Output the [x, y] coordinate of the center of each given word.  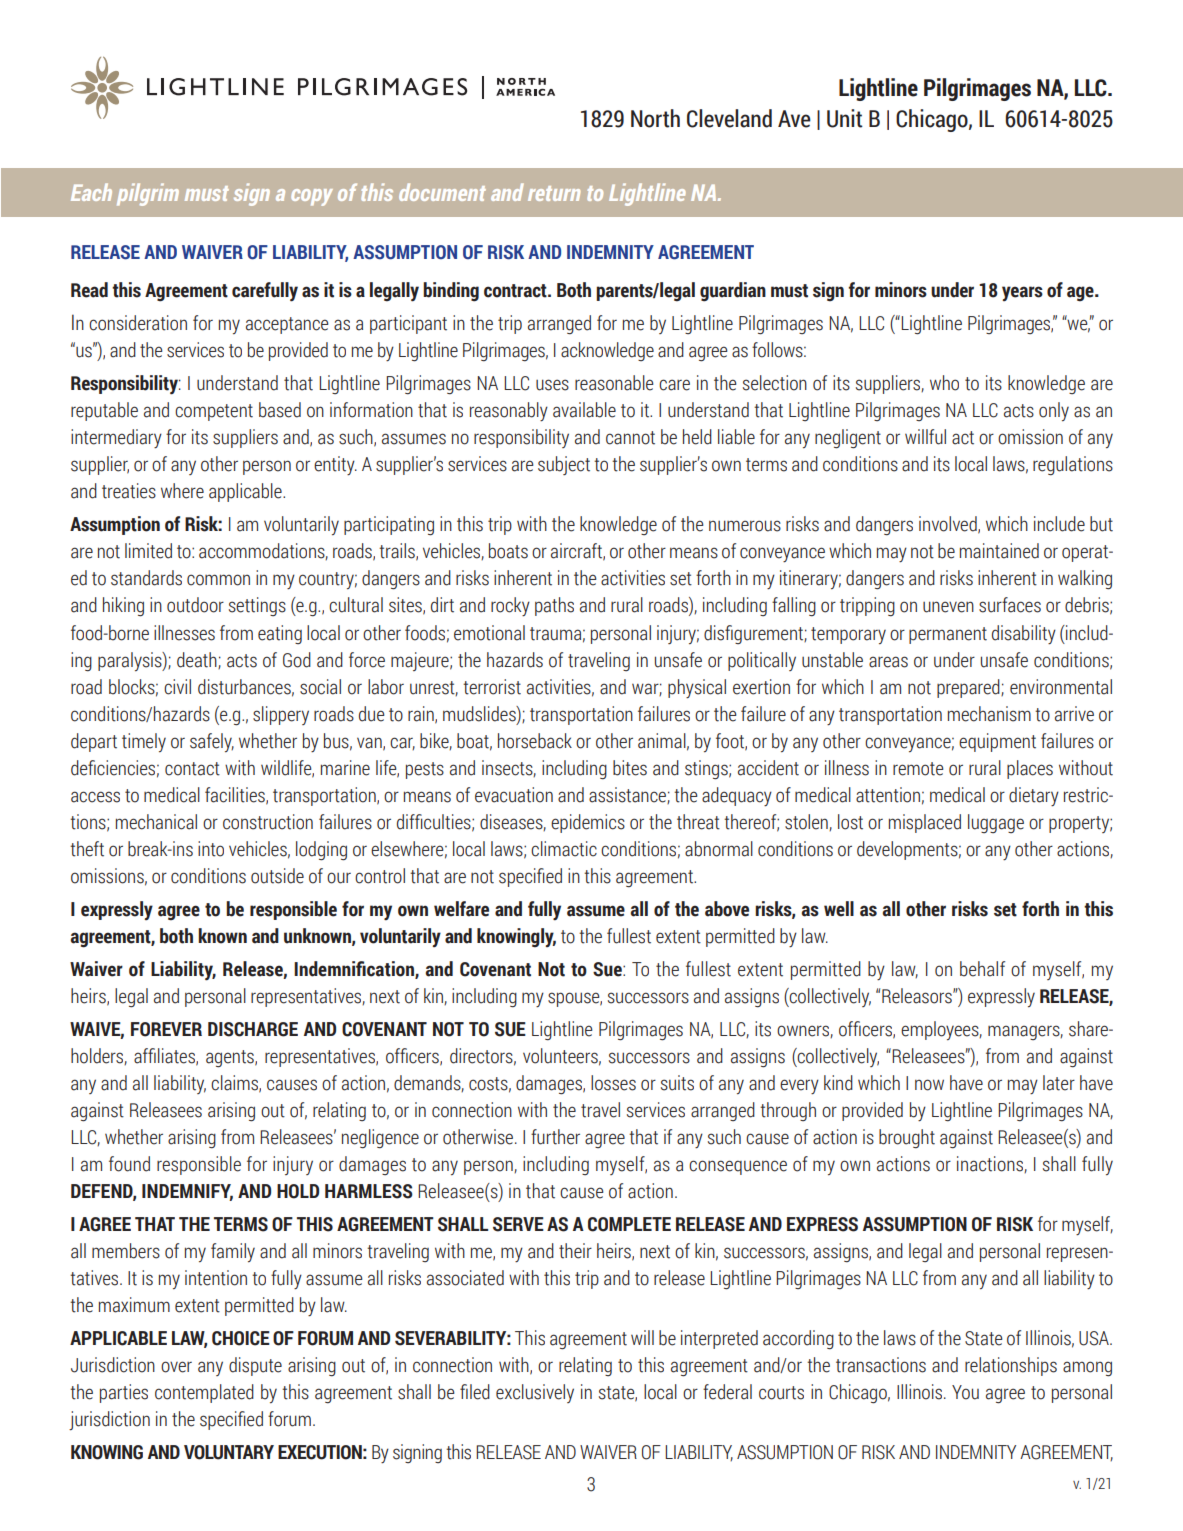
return [554, 193]
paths [554, 606]
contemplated [204, 1393]
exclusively [535, 1393]
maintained [999, 551]
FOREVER [166, 1029]
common [218, 580]
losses [613, 1083]
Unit [845, 118]
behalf [982, 969]
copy [312, 197]
